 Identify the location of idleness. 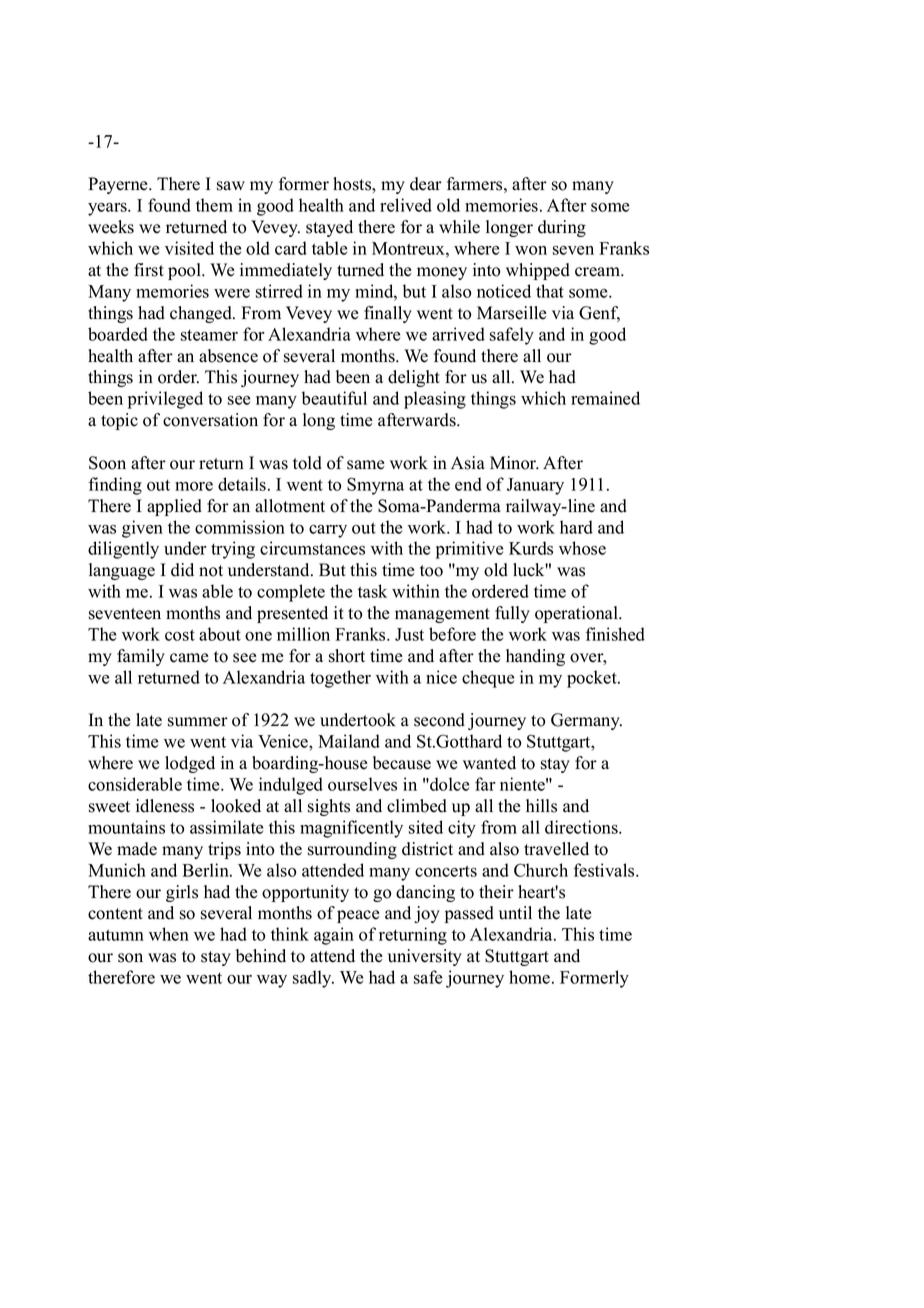
(165, 806).
